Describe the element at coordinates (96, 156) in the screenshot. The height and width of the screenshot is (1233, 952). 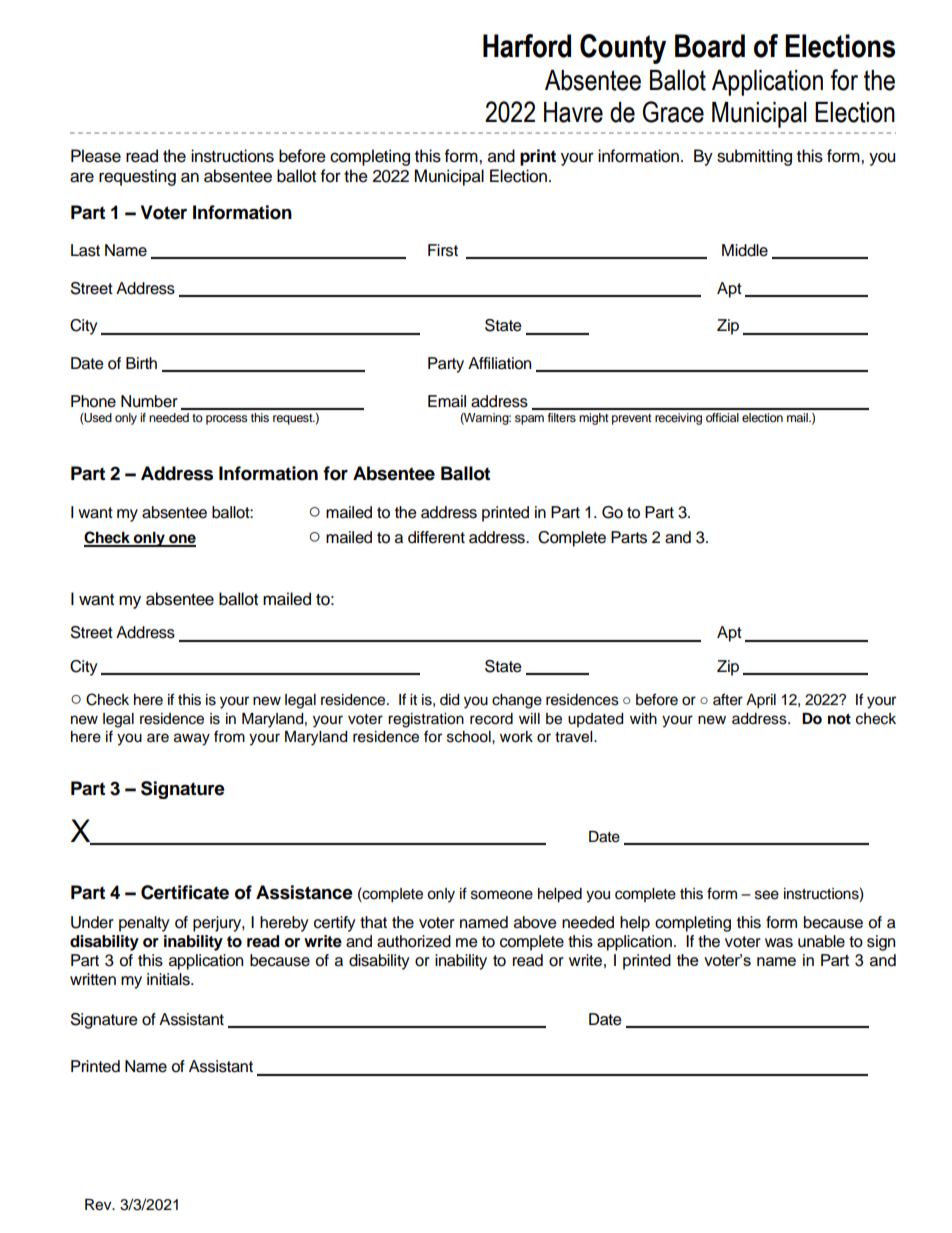
I see `Please` at that location.
